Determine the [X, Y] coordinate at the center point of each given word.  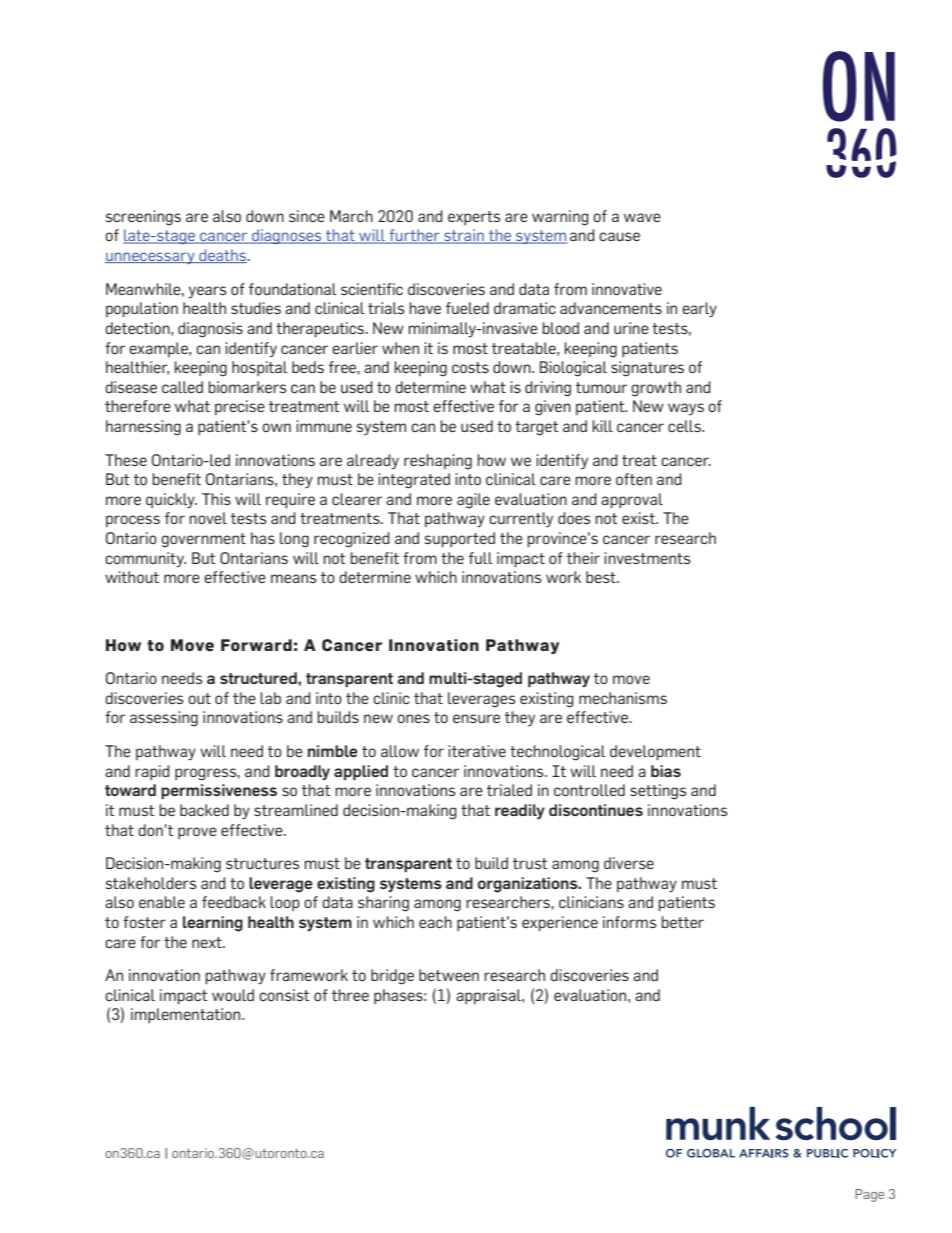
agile [473, 501]
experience [560, 923]
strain [464, 236]
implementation [187, 1015]
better [682, 922]
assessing [164, 719]
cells [685, 426]
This [216, 499]
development [655, 752]
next [208, 942]
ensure [476, 718]
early [699, 310]
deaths [223, 256]
